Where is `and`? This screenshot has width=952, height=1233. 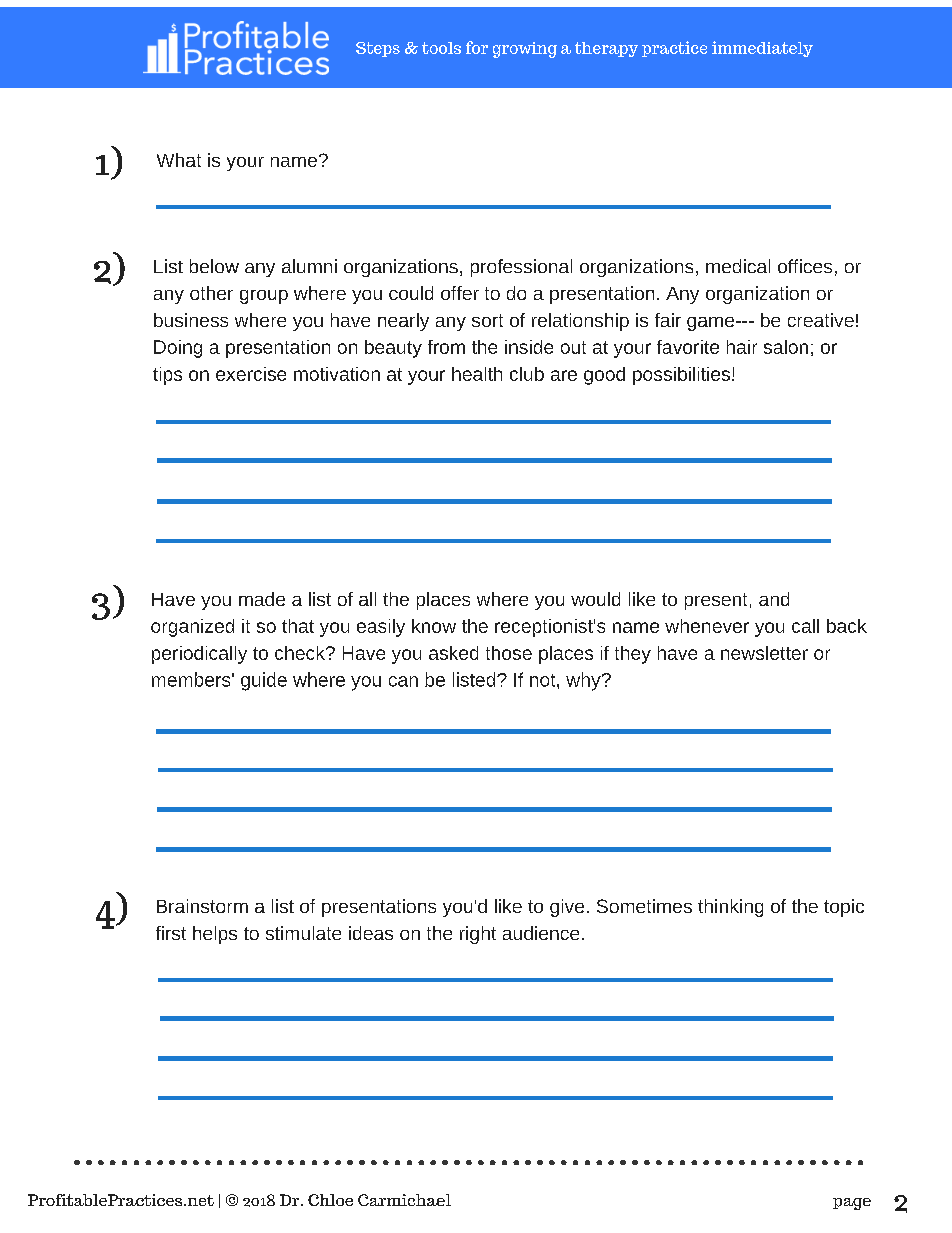
and is located at coordinates (774, 599).
